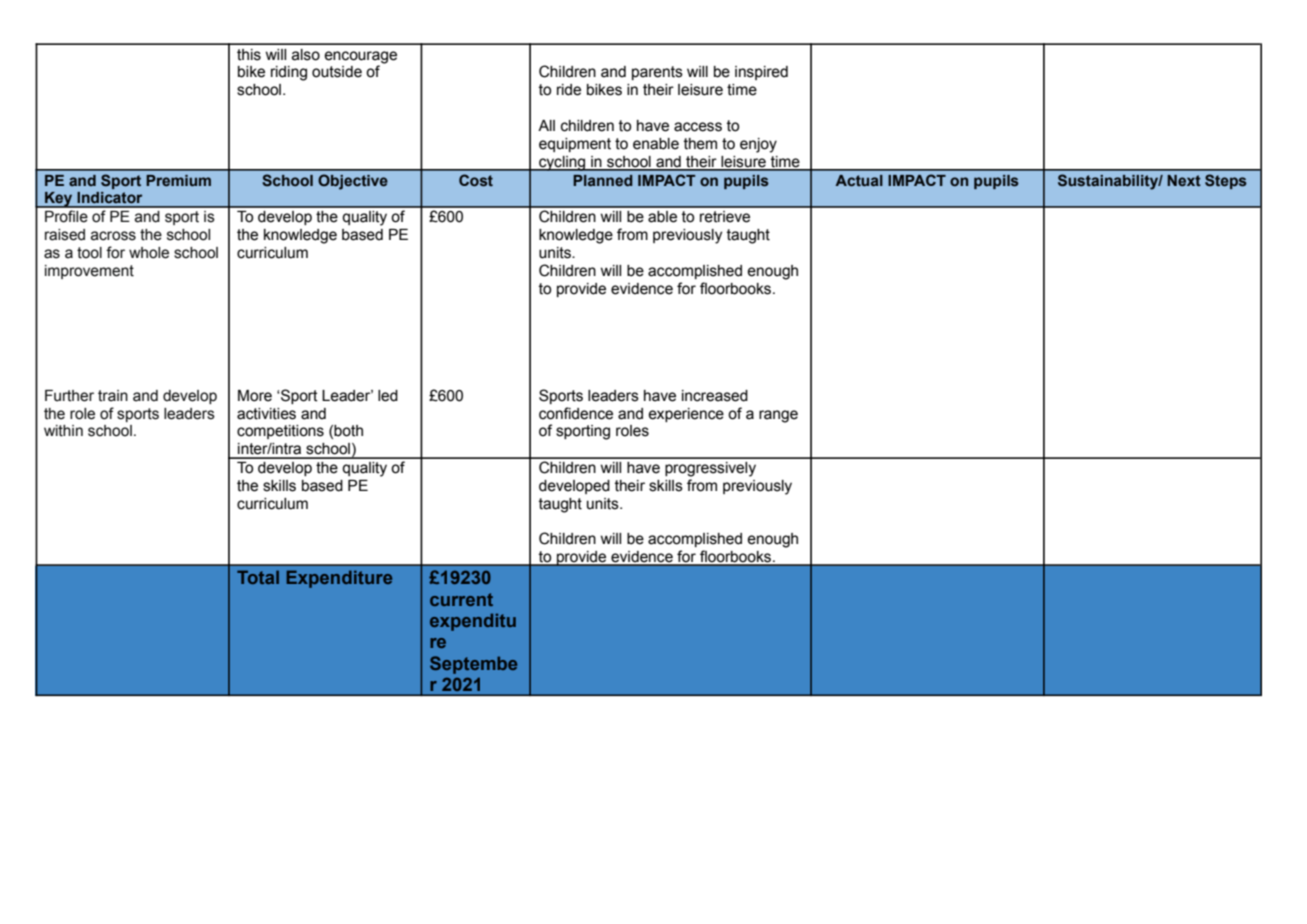 The height and width of the screenshot is (924, 1307). What do you see at coordinates (149, 253) in the screenshot?
I see `whole` at bounding box center [149, 253].
